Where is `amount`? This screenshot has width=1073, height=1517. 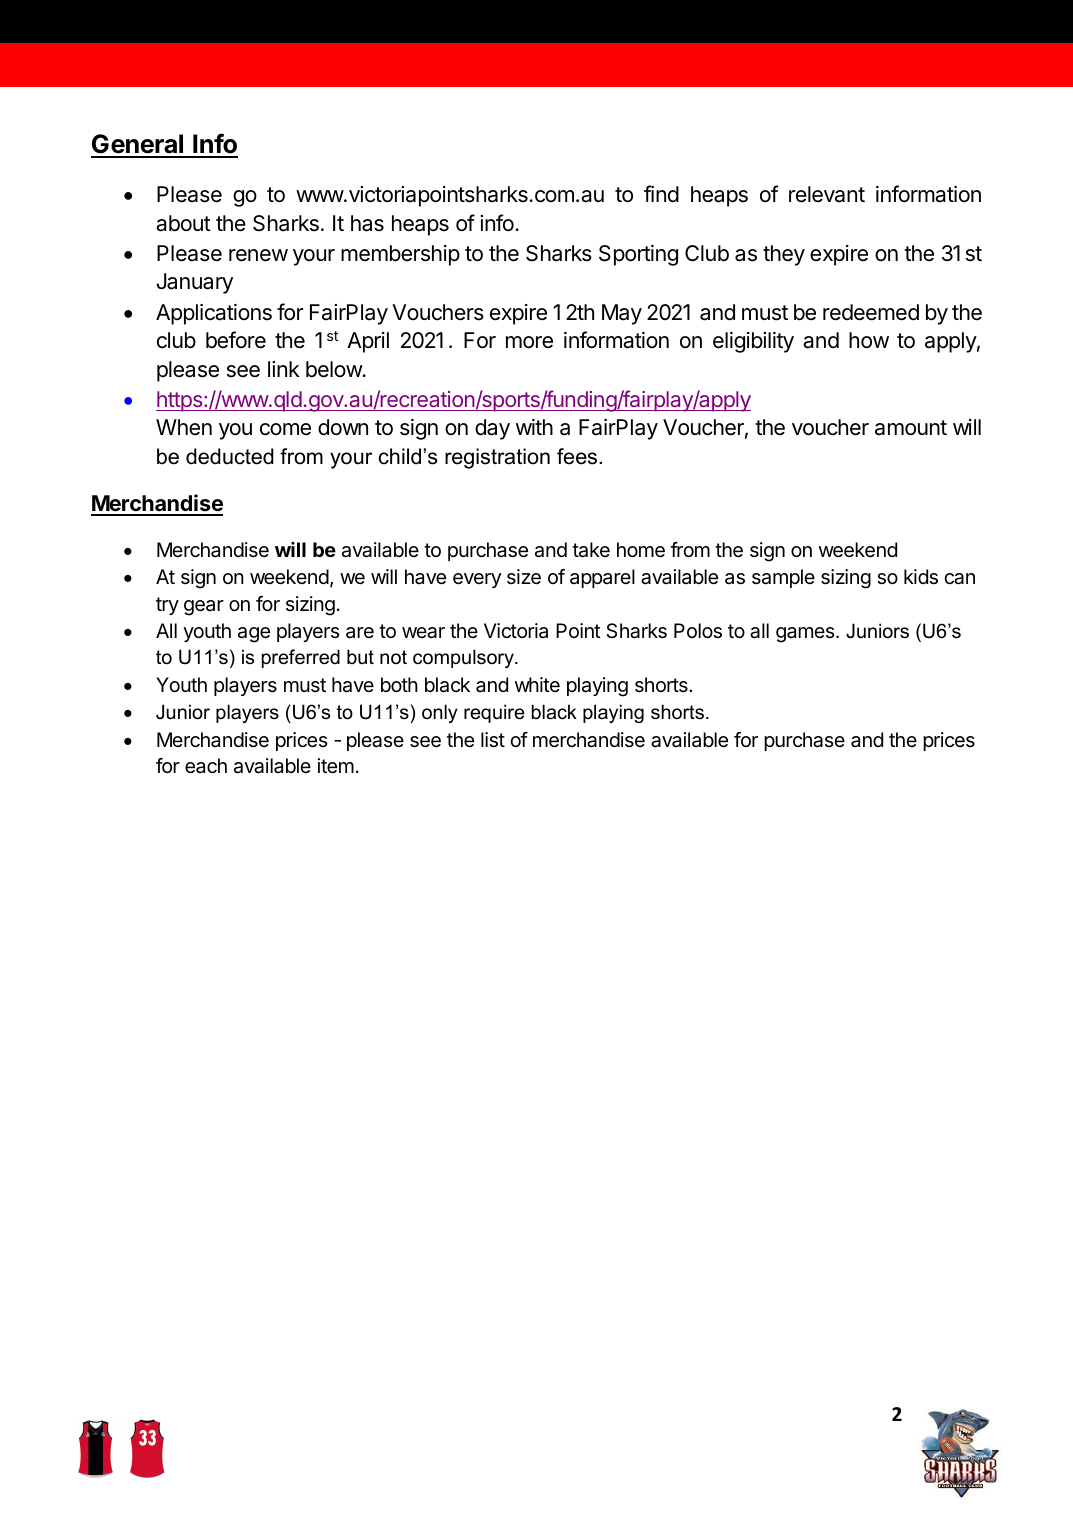
amount is located at coordinates (911, 428).
